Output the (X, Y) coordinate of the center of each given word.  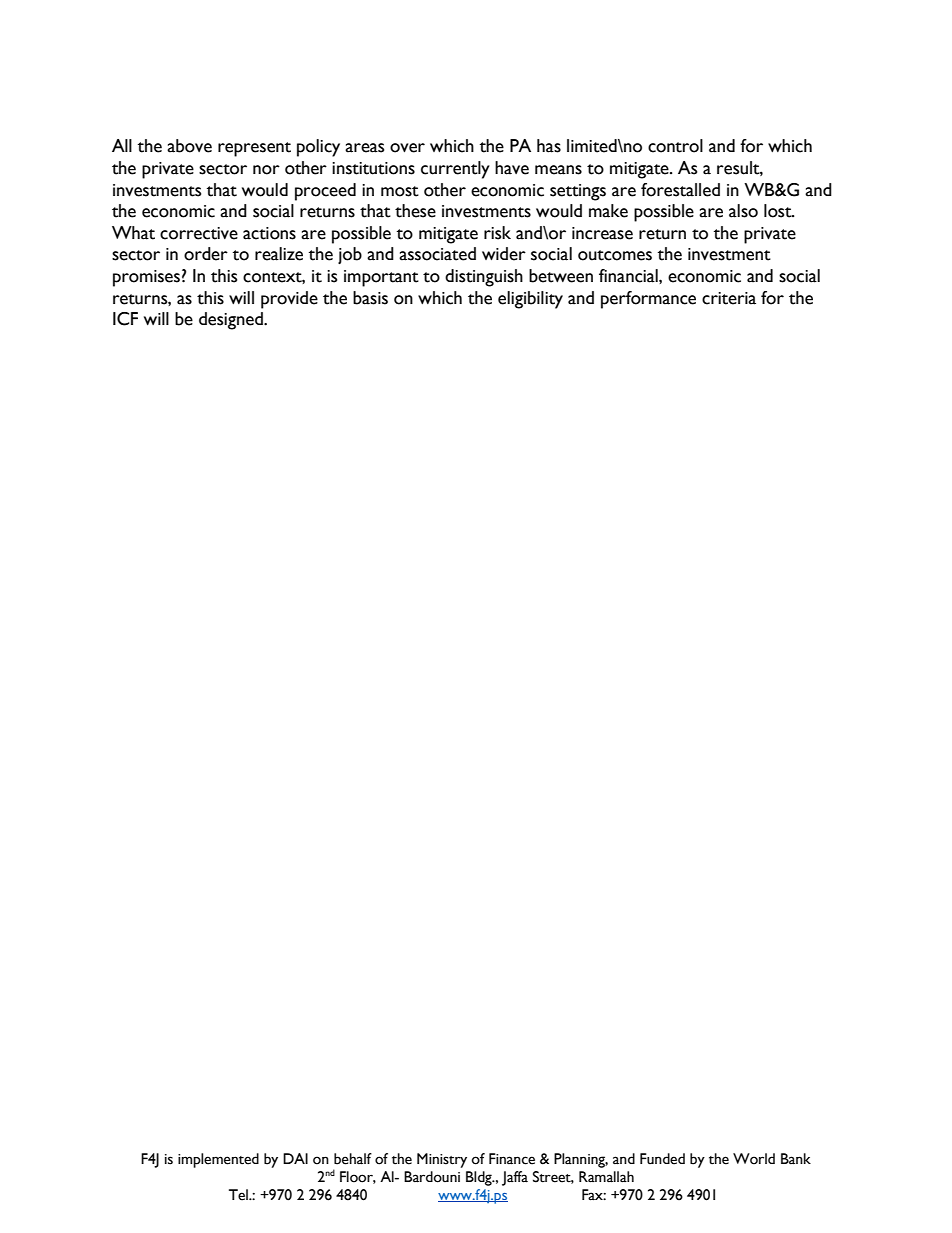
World (754, 1159)
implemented (218, 1160)
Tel (239, 1195)
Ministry (442, 1160)
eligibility (530, 300)
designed (232, 321)
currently (455, 170)
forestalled (680, 190)
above (189, 146)
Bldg (480, 1178)
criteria (729, 298)
